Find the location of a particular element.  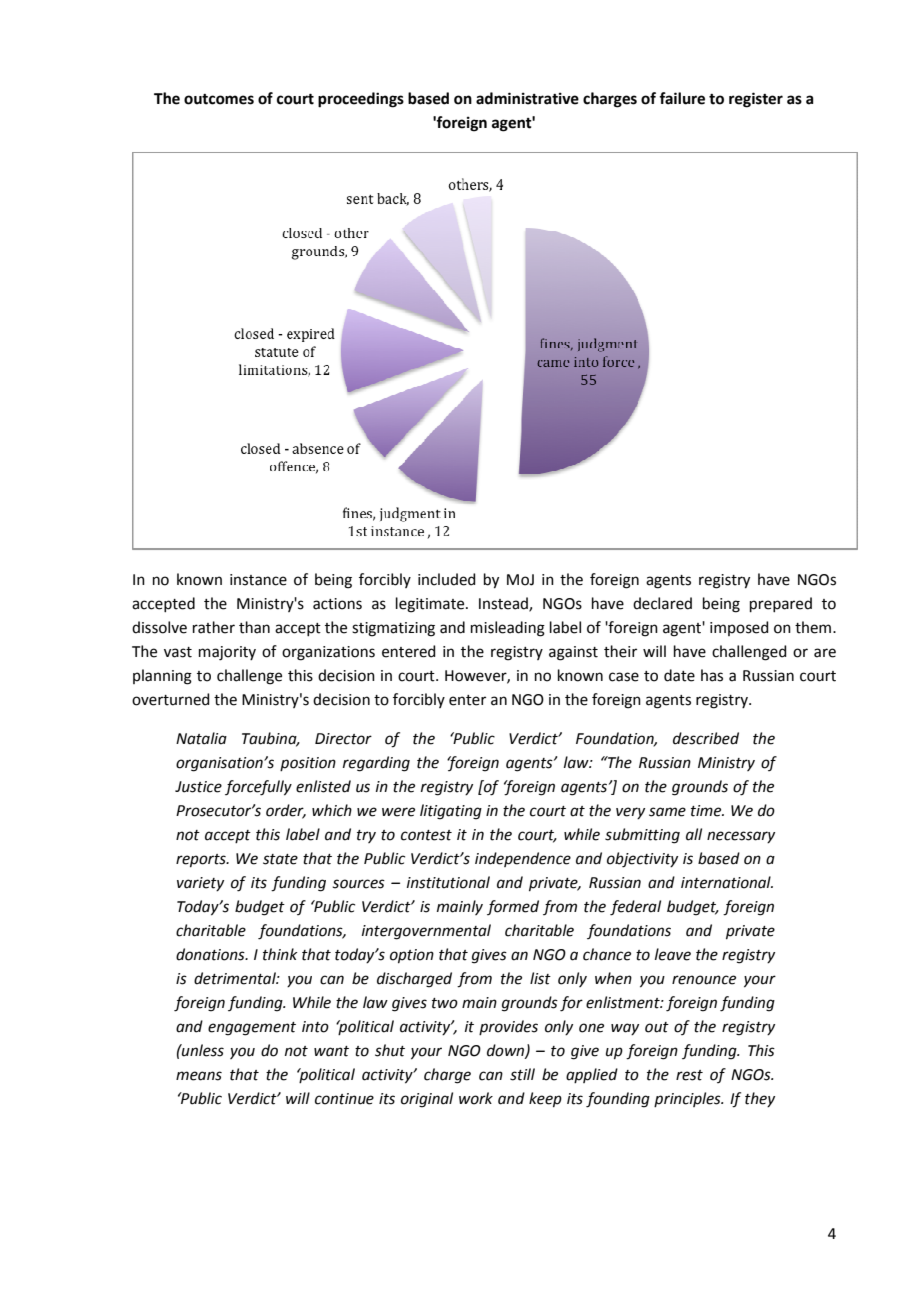

administrative is located at coordinates (527, 98).
